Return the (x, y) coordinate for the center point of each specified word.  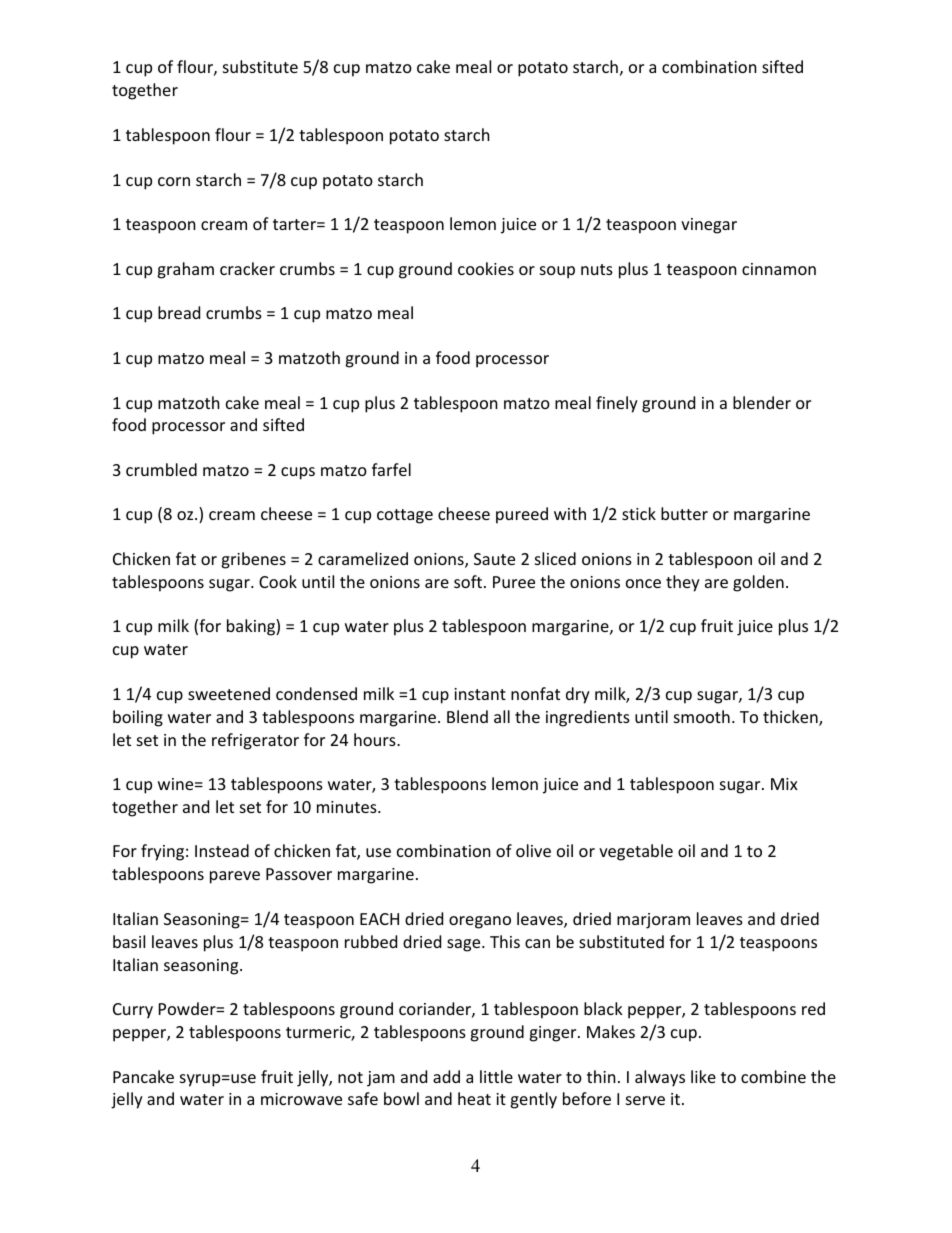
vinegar (709, 226)
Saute (494, 559)
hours (376, 739)
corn (174, 181)
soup (557, 272)
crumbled (161, 469)
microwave (301, 1099)
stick (639, 513)
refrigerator (255, 741)
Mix (784, 784)
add (446, 1076)
